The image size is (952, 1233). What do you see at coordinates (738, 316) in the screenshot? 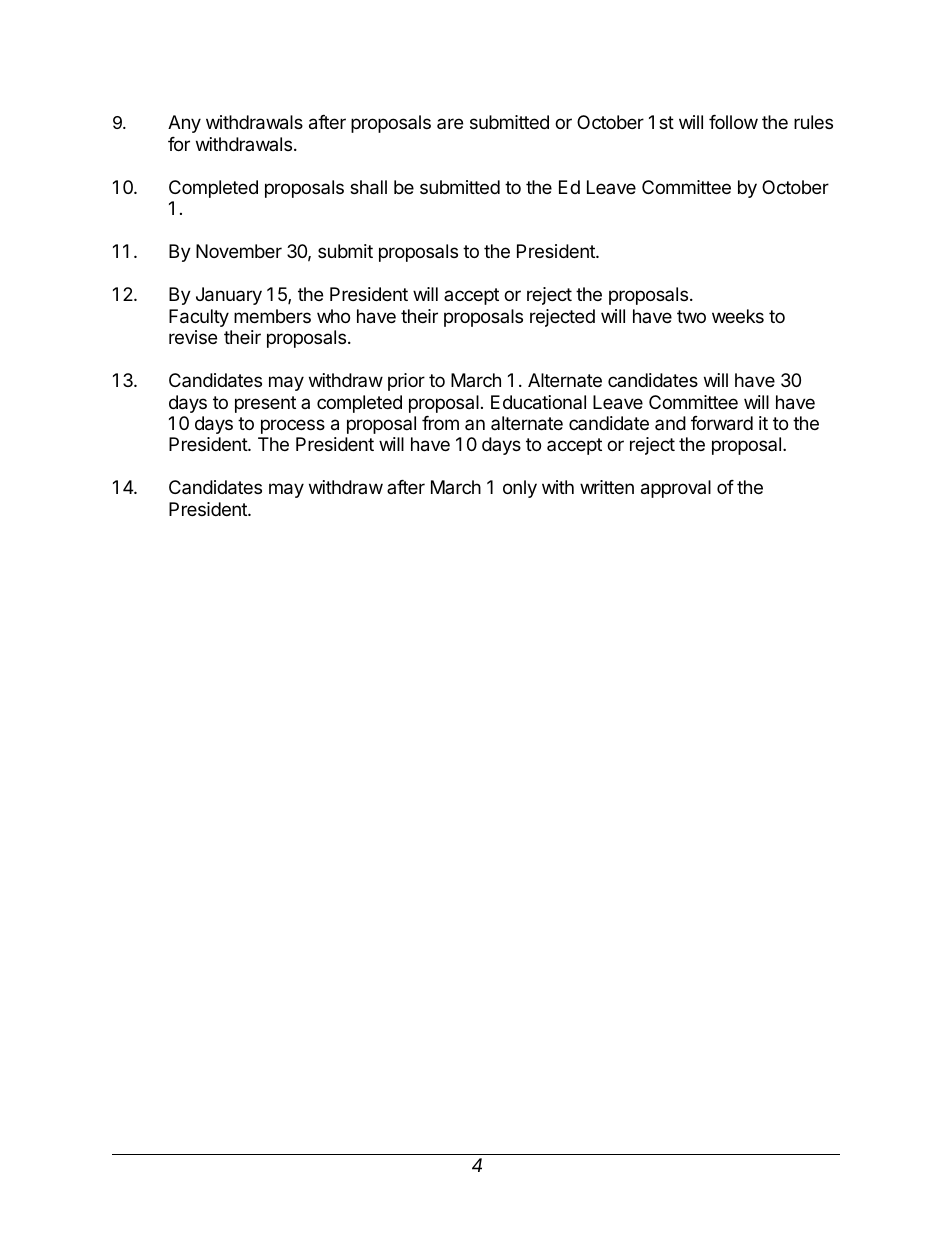
I see `weeks` at bounding box center [738, 316].
